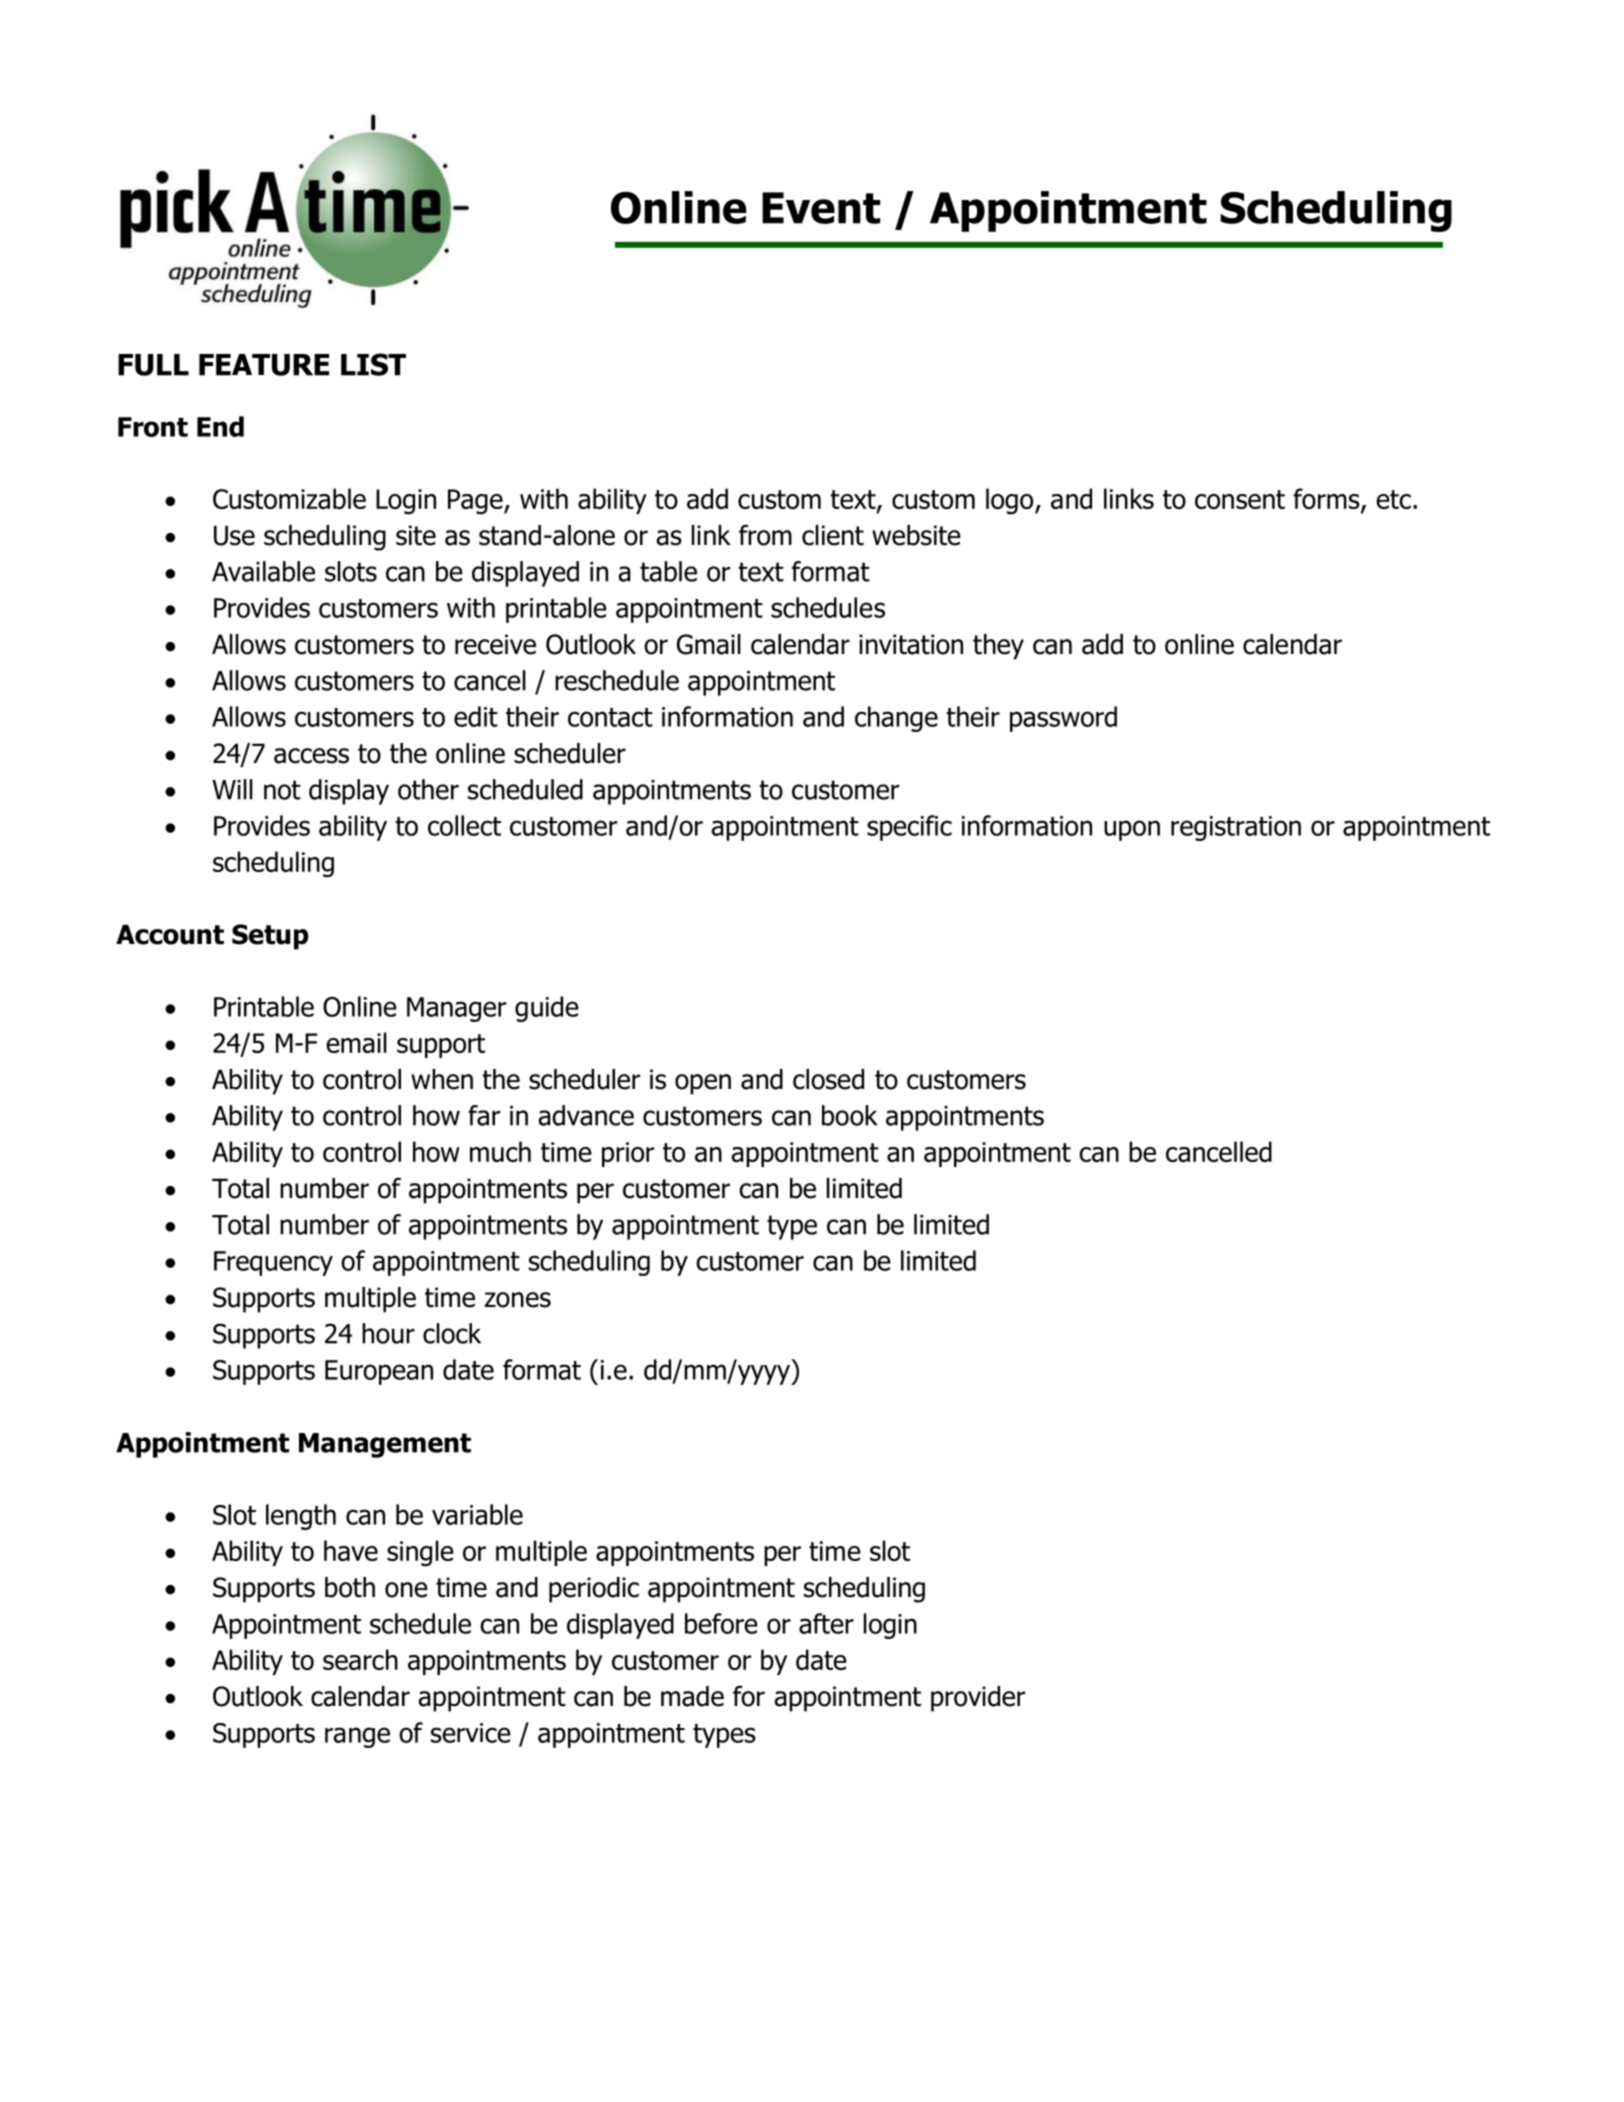 The image size is (1624, 2102). I want to click on registration, so click(1236, 828).
